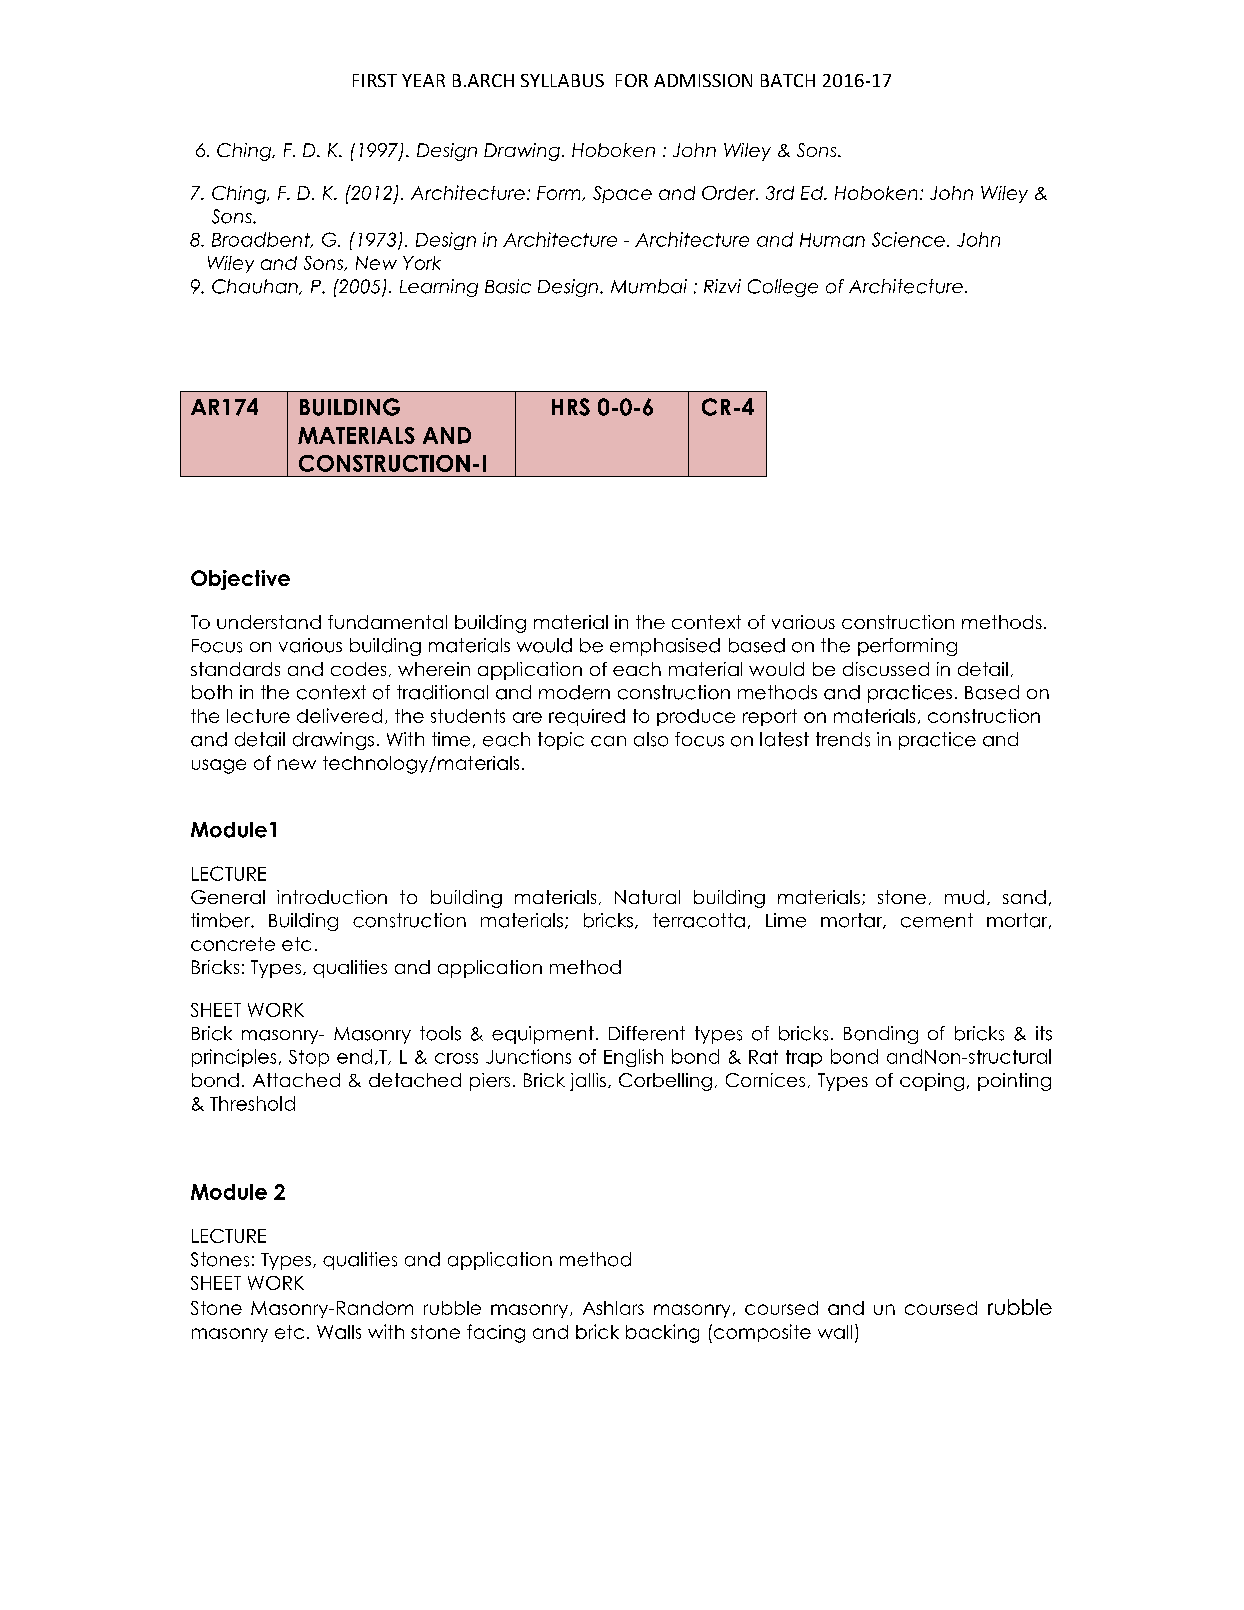 The image size is (1244, 1610). I want to click on facing, so click(496, 1333).
